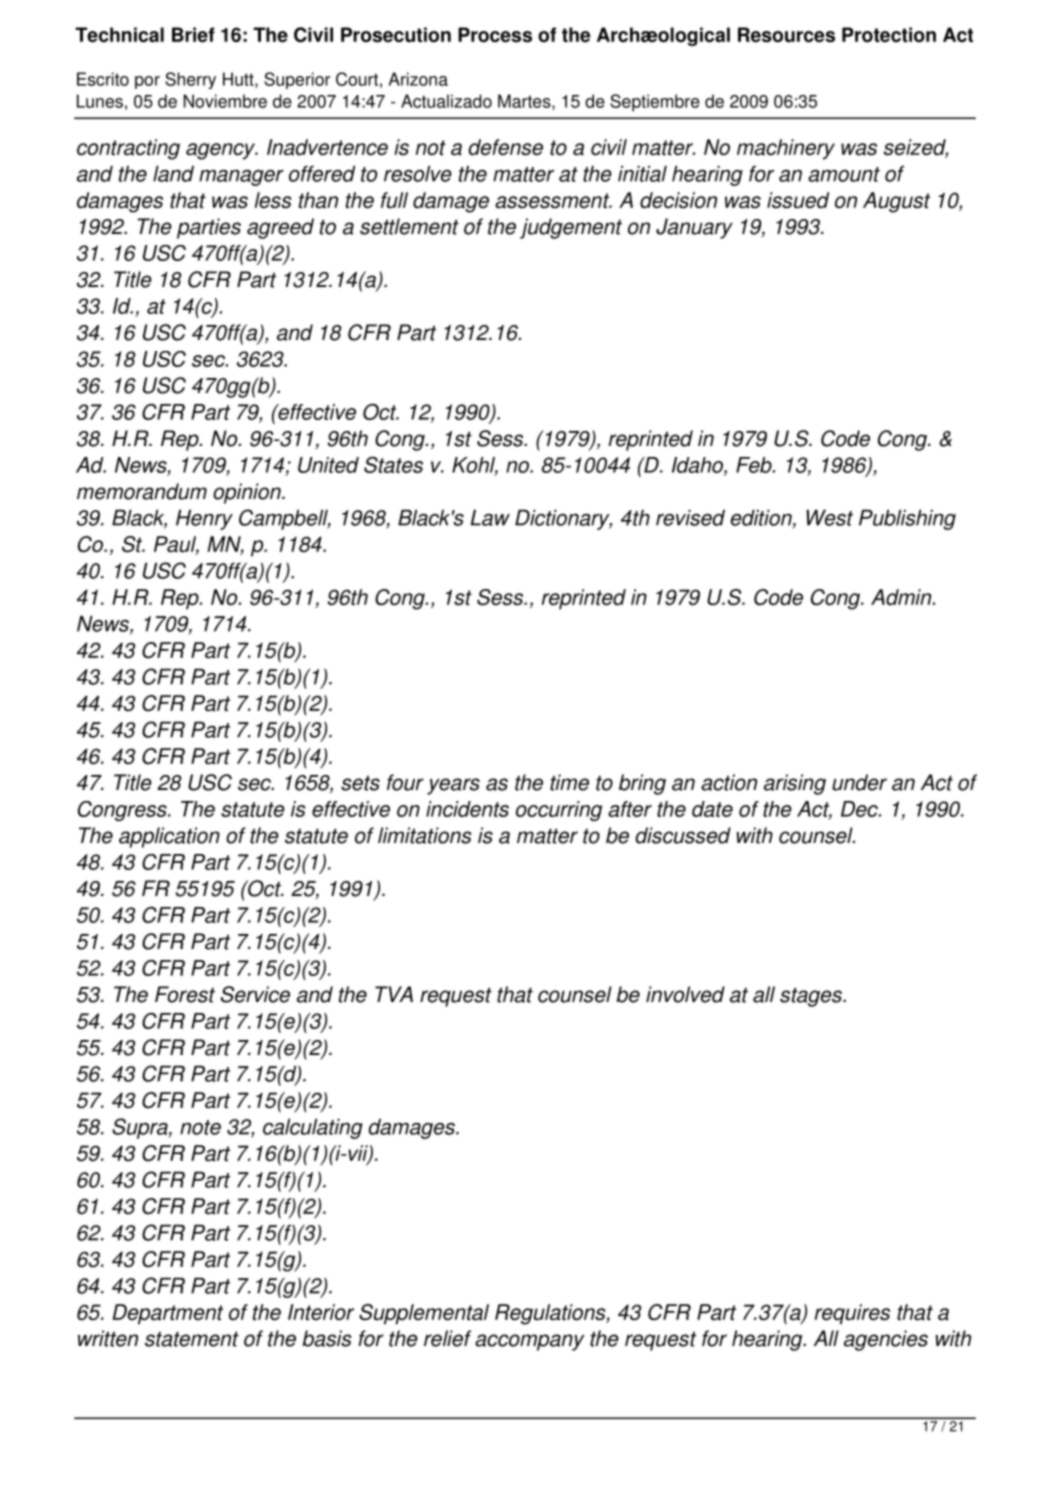 This screenshot has height=1486, width=1050. Describe the element at coordinates (795, 784) in the screenshot. I see `arising` at that location.
